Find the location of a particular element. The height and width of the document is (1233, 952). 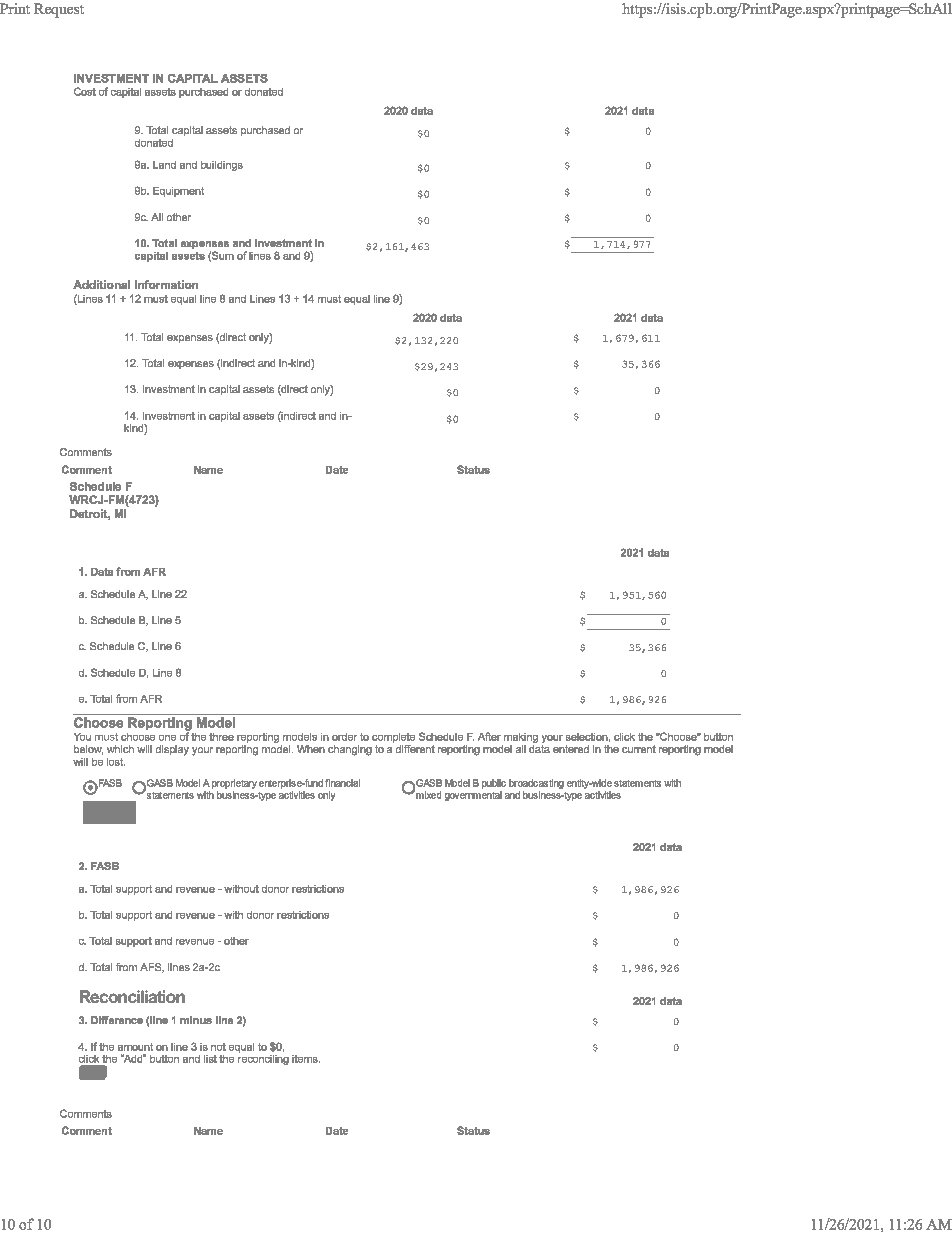

which is located at coordinates (120, 749).
